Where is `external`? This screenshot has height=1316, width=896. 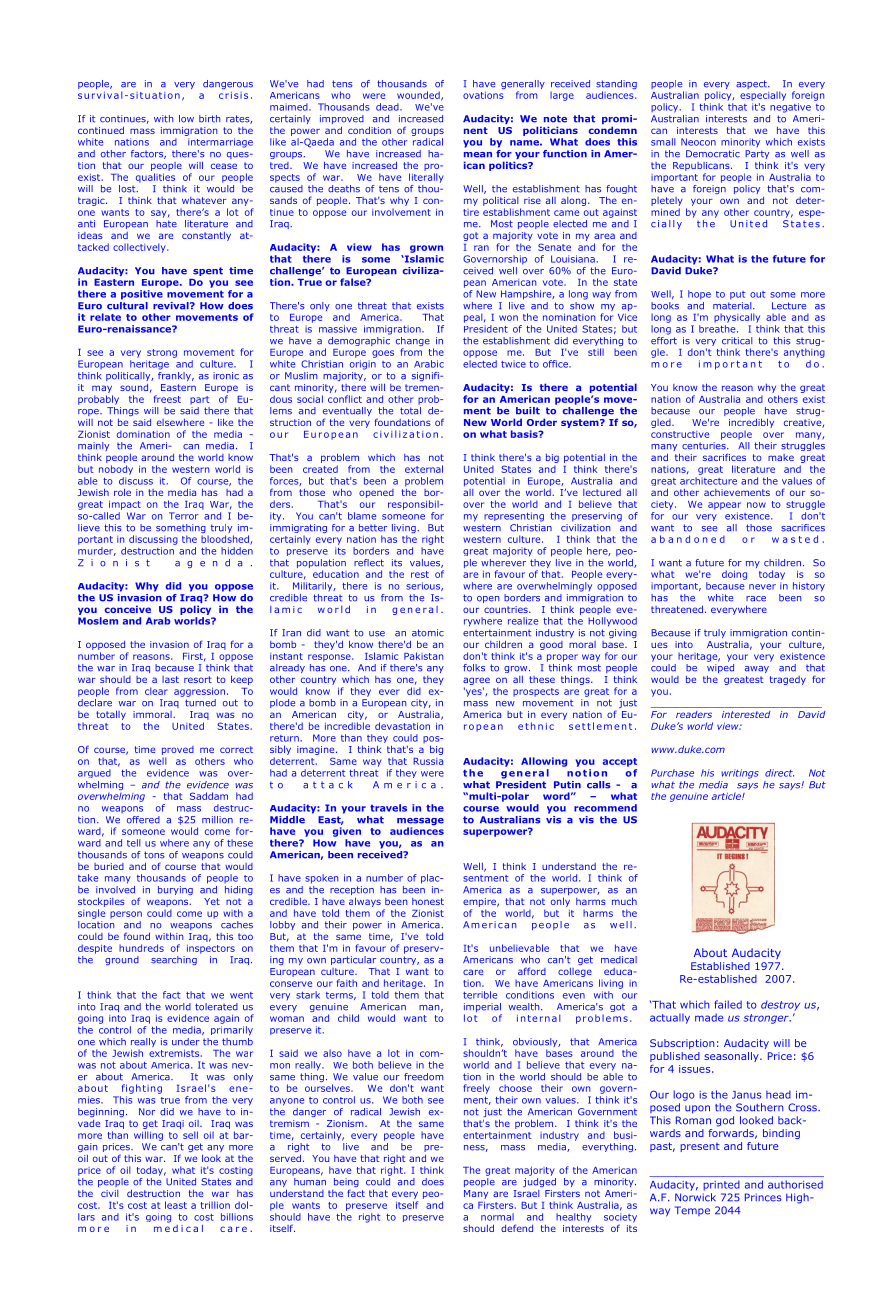 external is located at coordinates (424, 469).
